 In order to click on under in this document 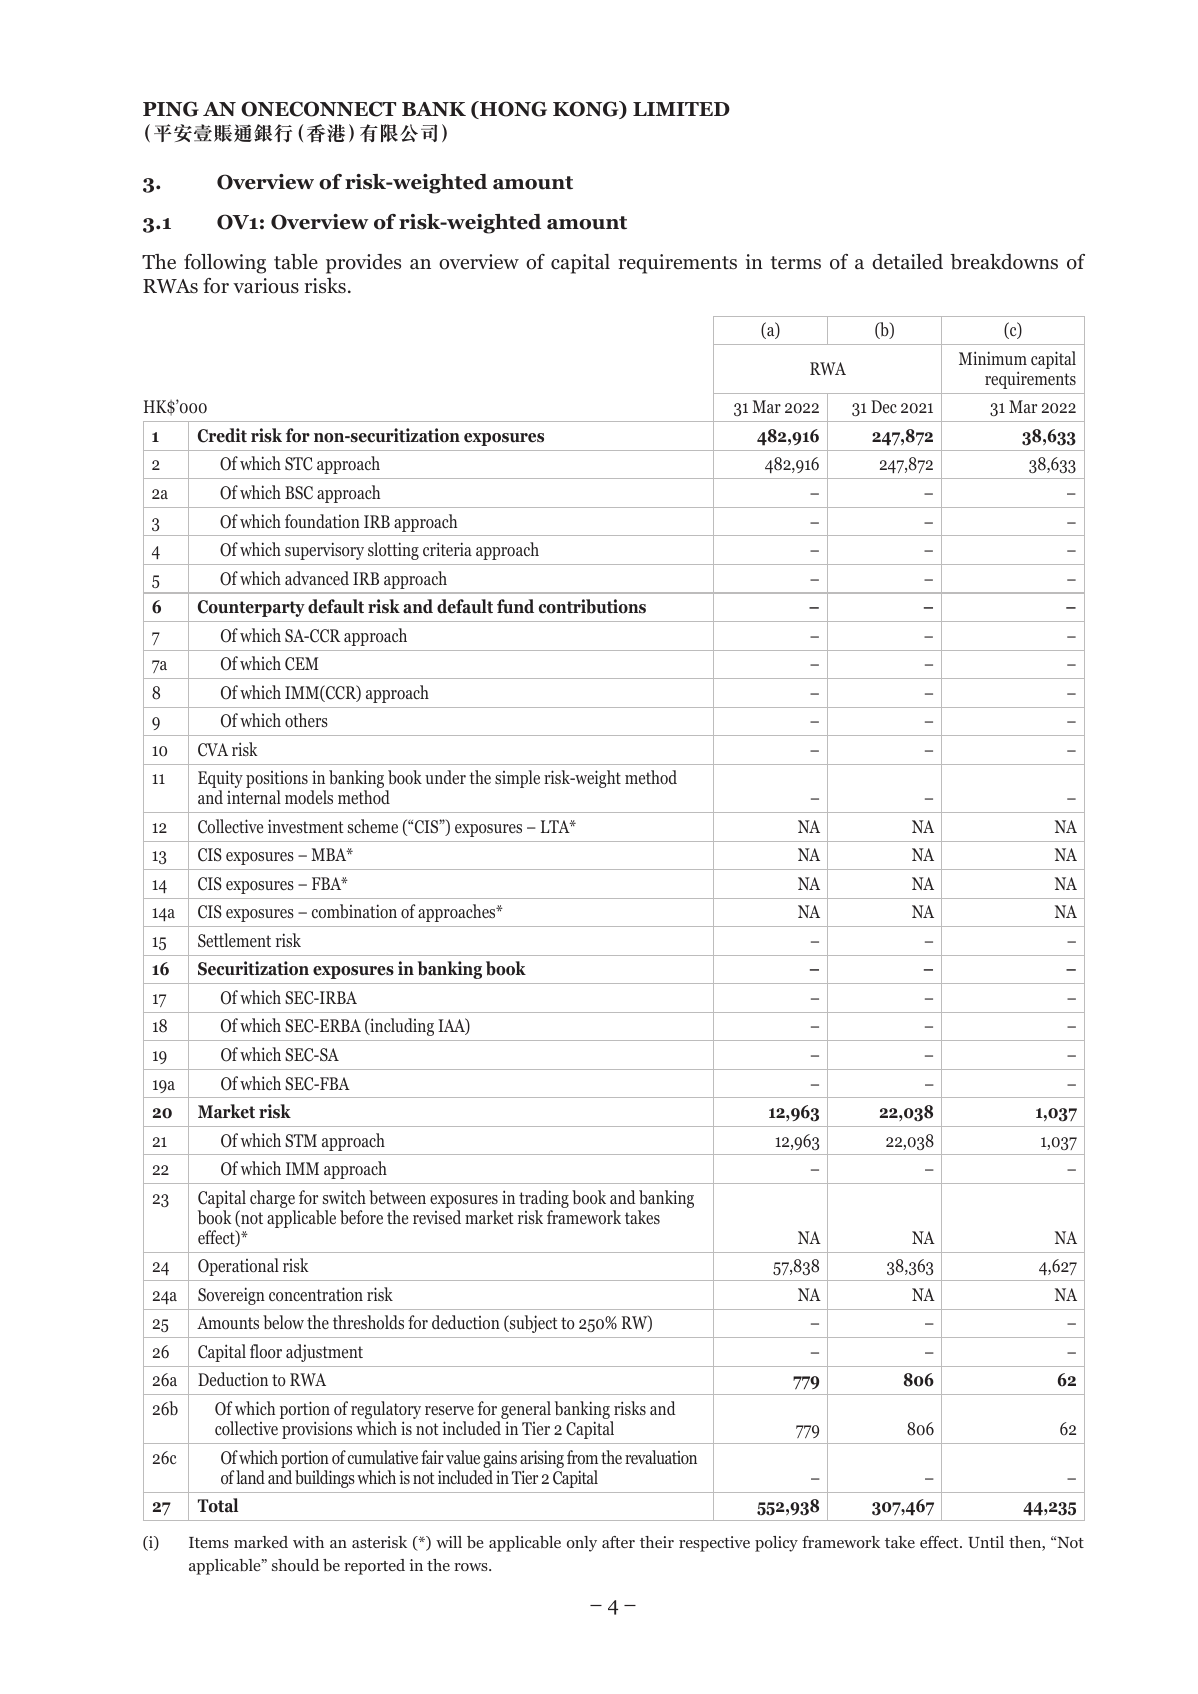, I will do `click(445, 777)`.
